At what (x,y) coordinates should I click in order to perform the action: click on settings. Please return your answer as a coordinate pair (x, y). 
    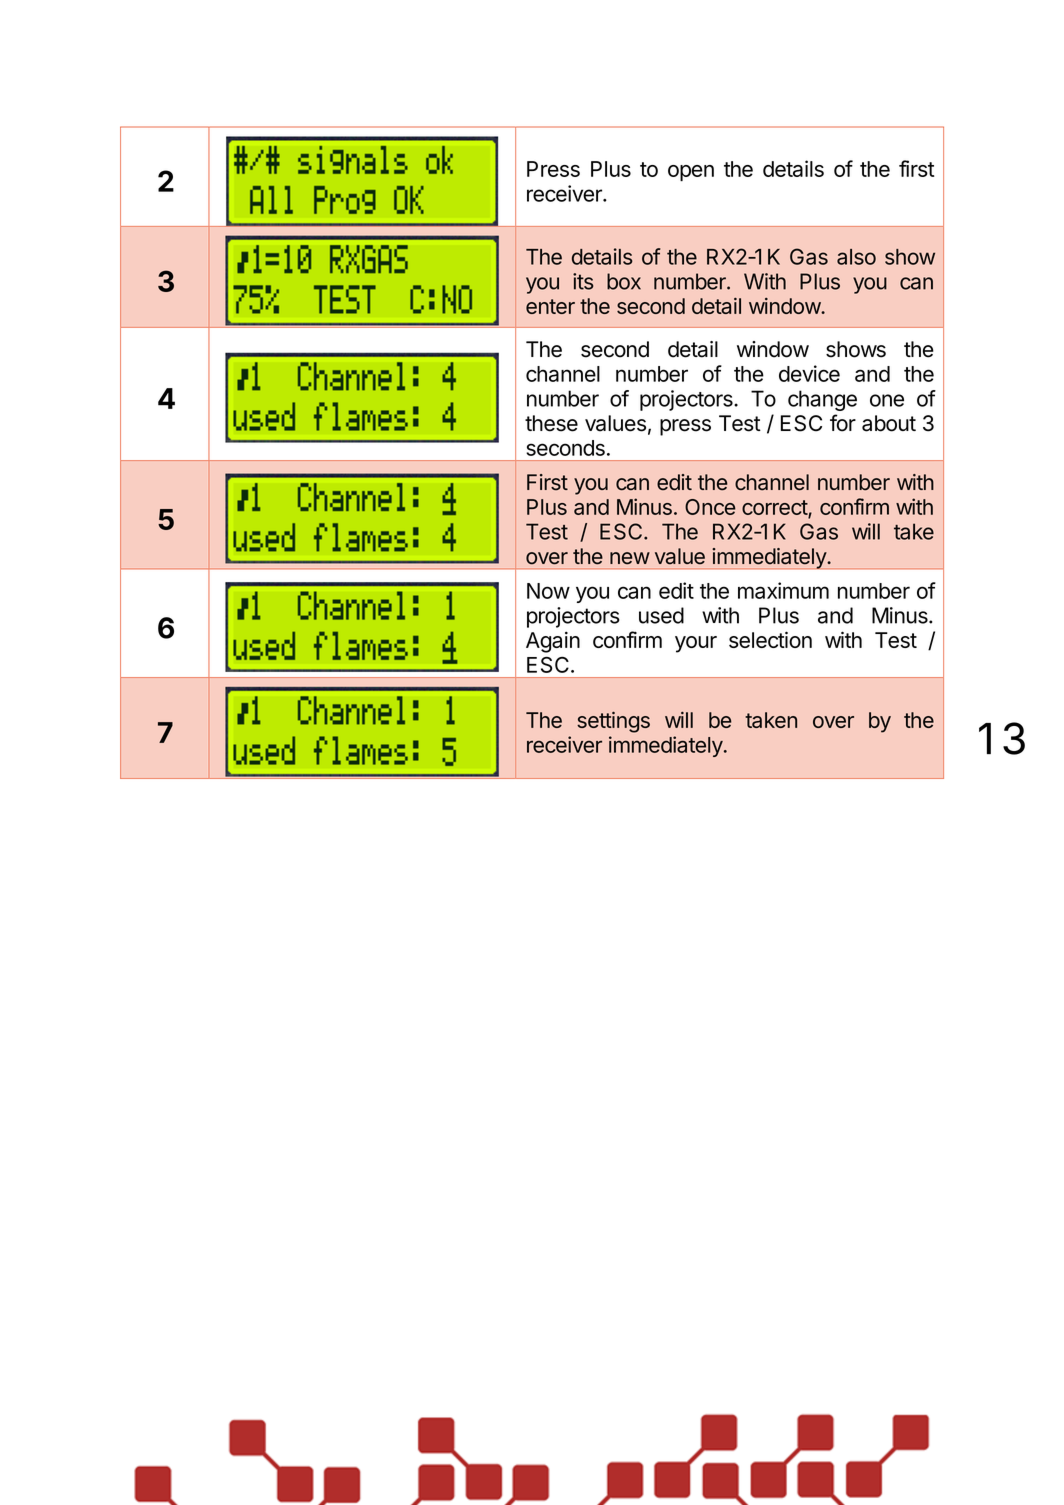
    Looking at the image, I should click on (613, 722).
